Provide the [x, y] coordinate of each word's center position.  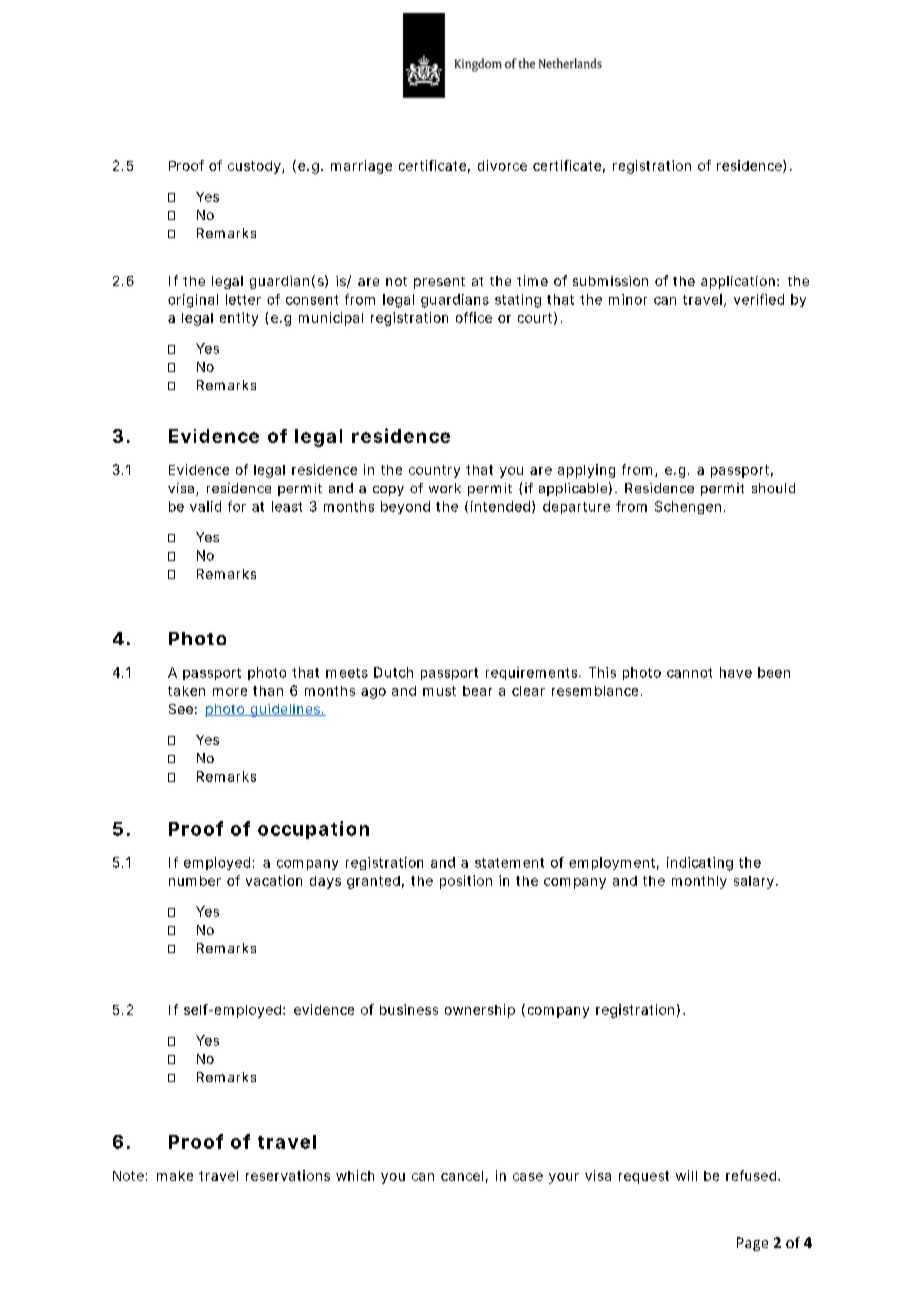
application [738, 282]
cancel [462, 1176]
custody [255, 167]
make [175, 1176]
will [686, 1175]
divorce [502, 165]
